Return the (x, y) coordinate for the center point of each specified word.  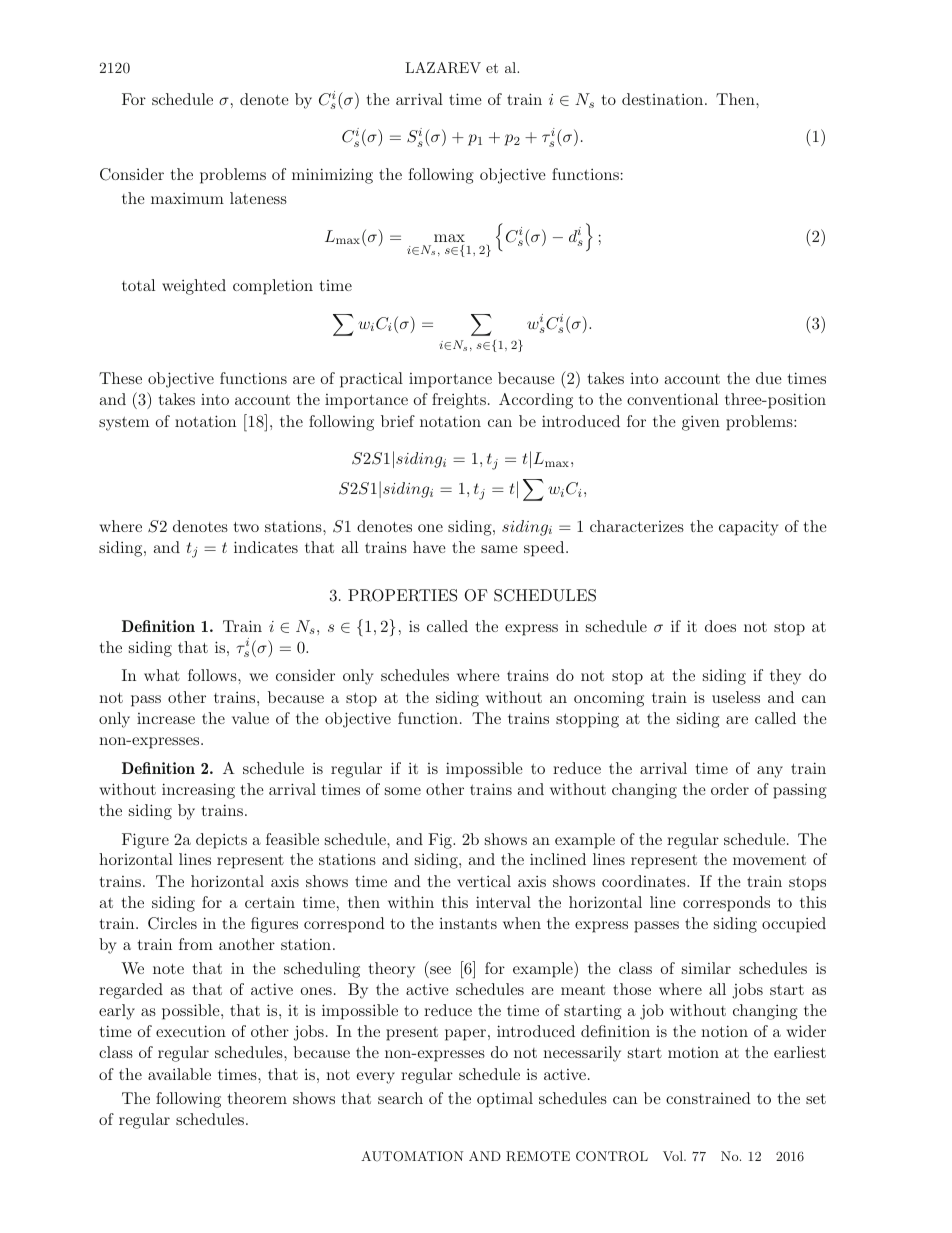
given (701, 423)
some (403, 791)
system (124, 424)
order (730, 789)
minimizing (332, 176)
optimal (505, 1100)
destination (664, 99)
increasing (198, 791)
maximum (187, 198)
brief (398, 421)
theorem (257, 1098)
